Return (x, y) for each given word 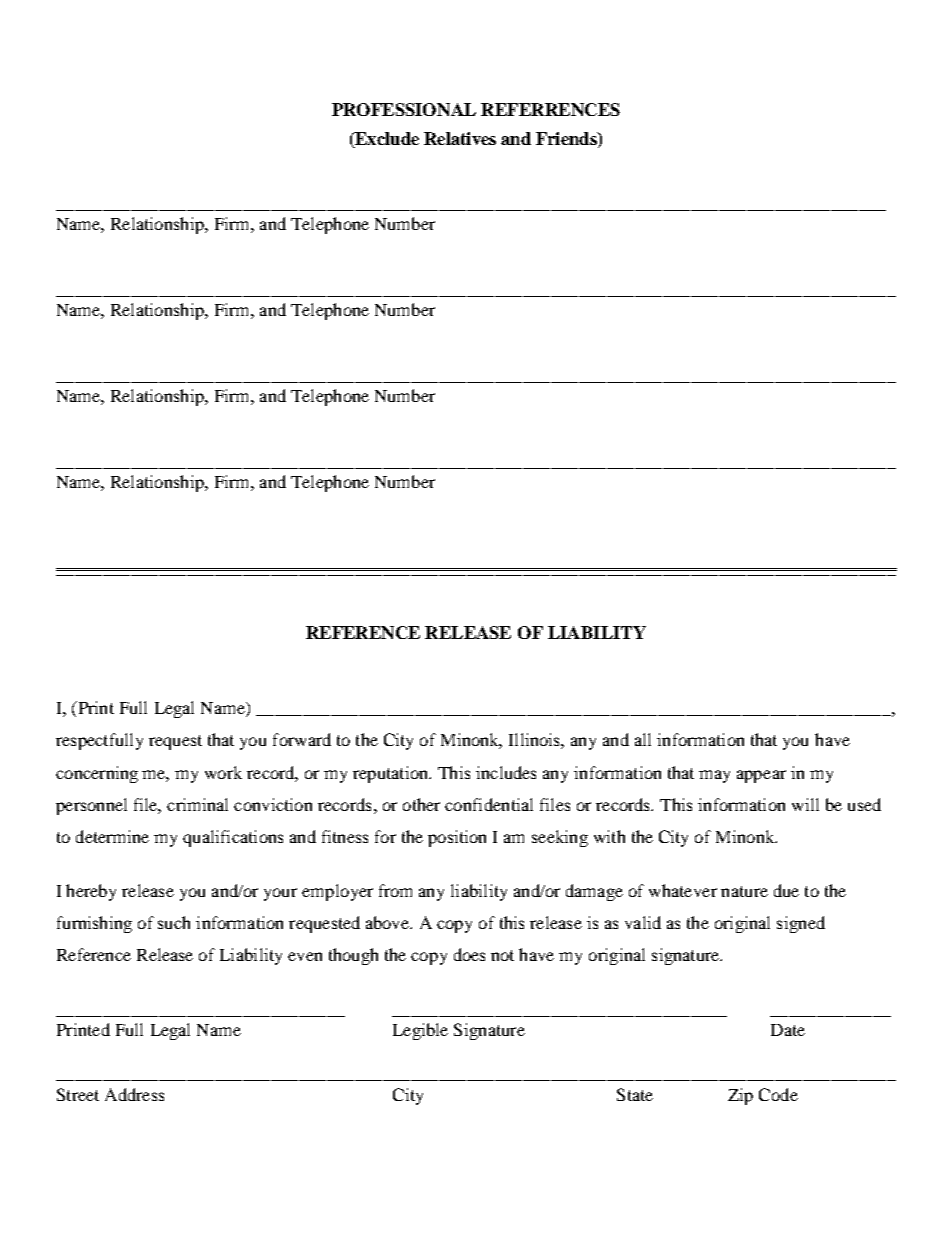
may (714, 776)
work (223, 772)
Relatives (460, 138)
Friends (567, 140)
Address (134, 1094)
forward (302, 739)
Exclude (386, 140)
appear (761, 776)
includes (506, 772)
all (643, 739)
